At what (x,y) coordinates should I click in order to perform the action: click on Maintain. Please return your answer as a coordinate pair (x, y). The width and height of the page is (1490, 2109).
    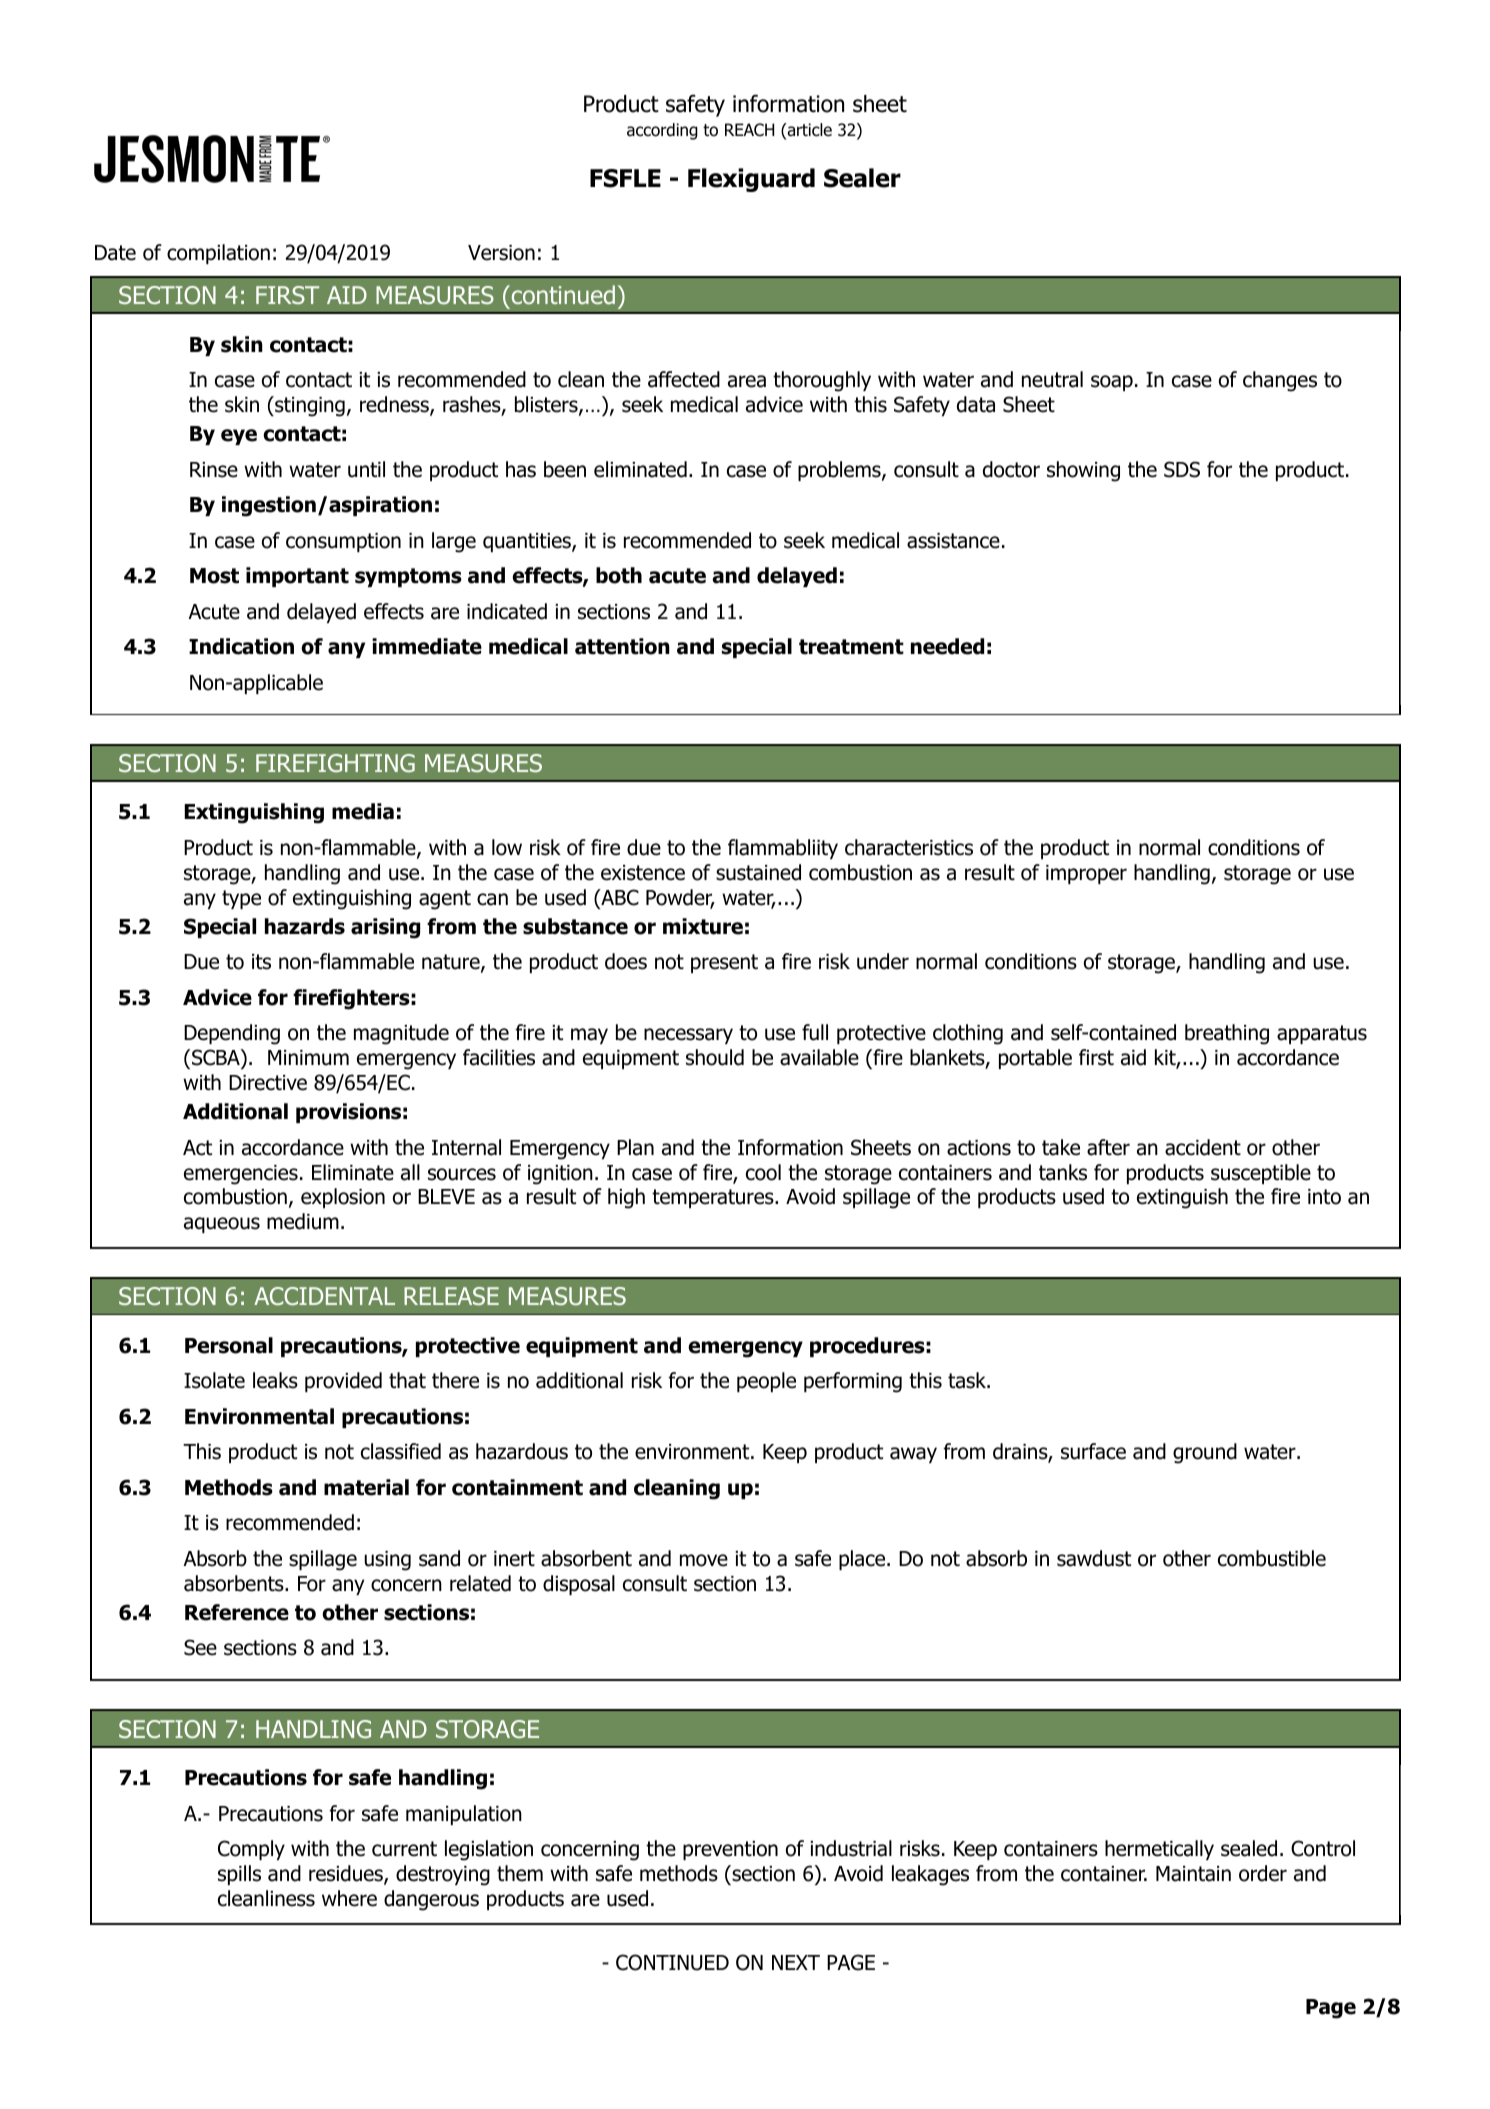
    Looking at the image, I should click on (1193, 1874).
